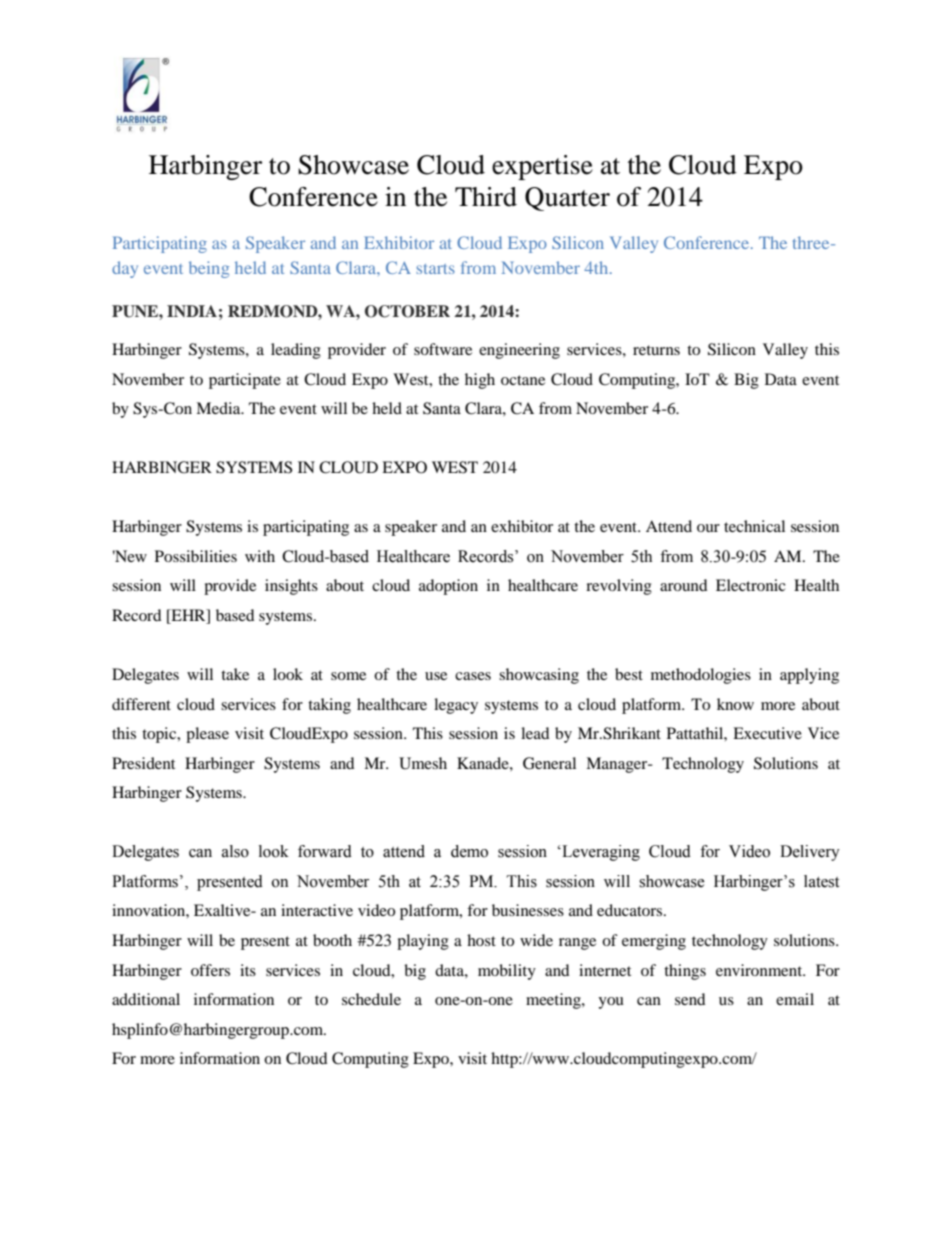  I want to click on Electronic, so click(751, 585).
